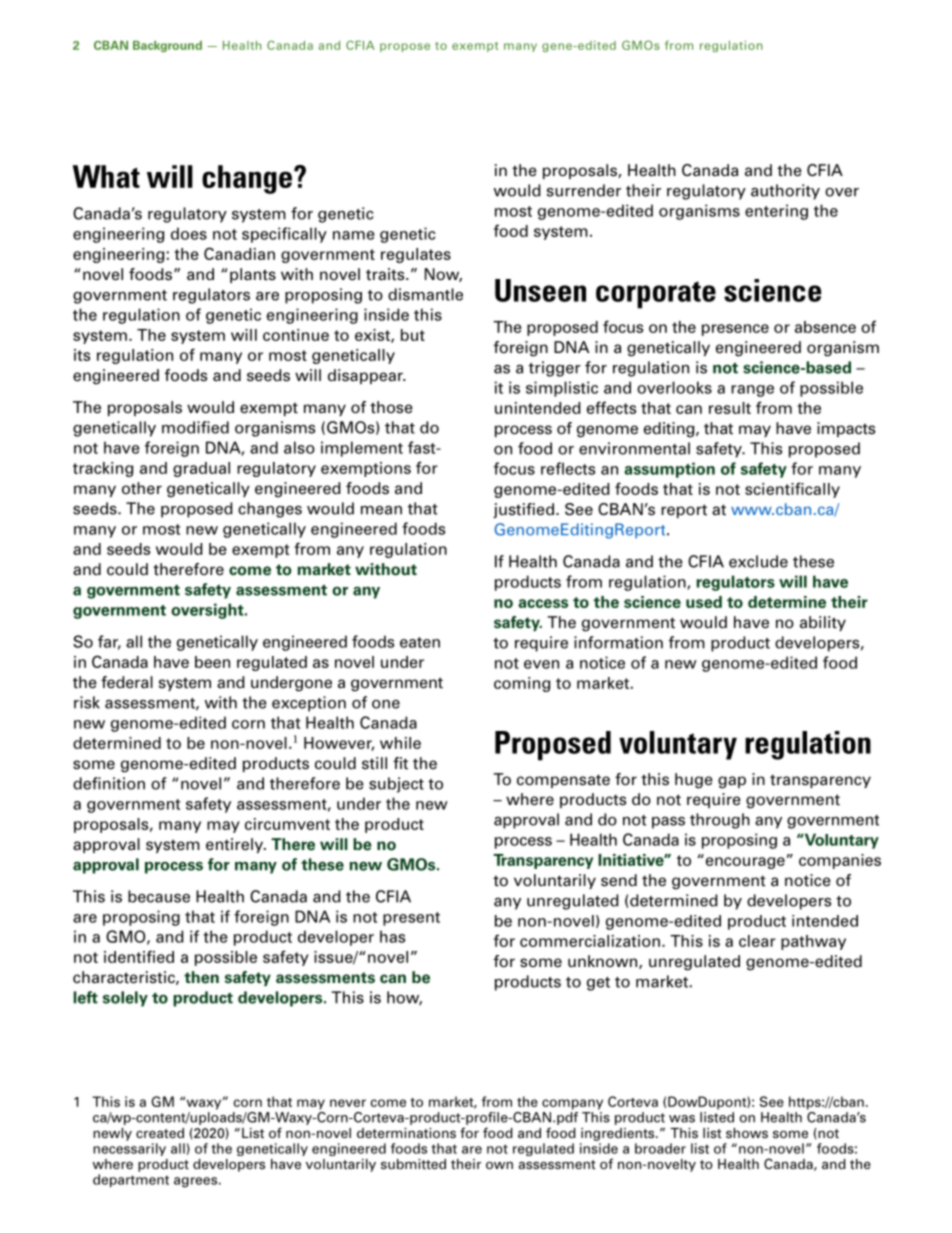  I want to click on authority, so click(785, 192).
